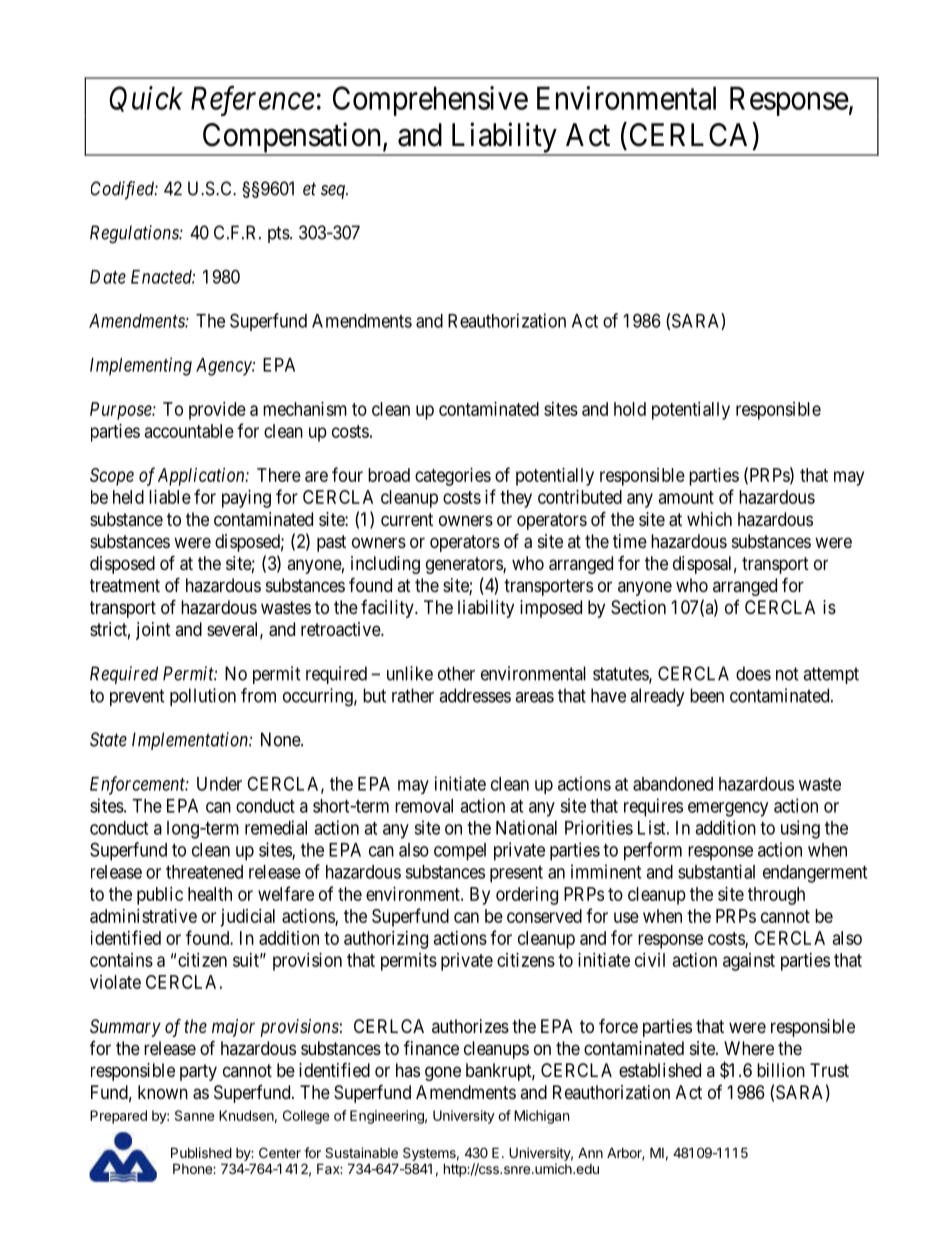  Describe the element at coordinates (460, 852) in the screenshot. I see `compel` at that location.
